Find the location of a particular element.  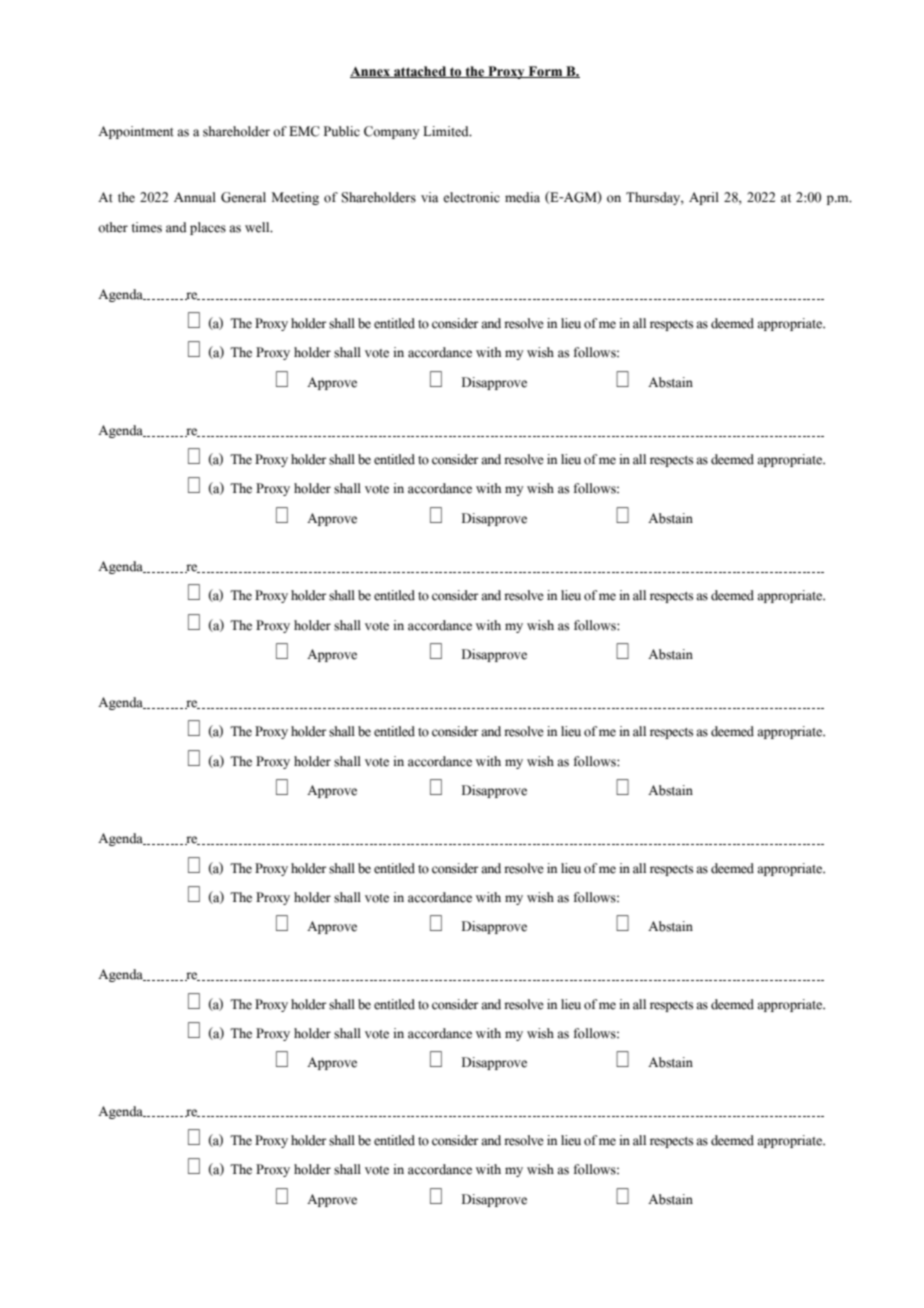

times is located at coordinates (146, 227).
